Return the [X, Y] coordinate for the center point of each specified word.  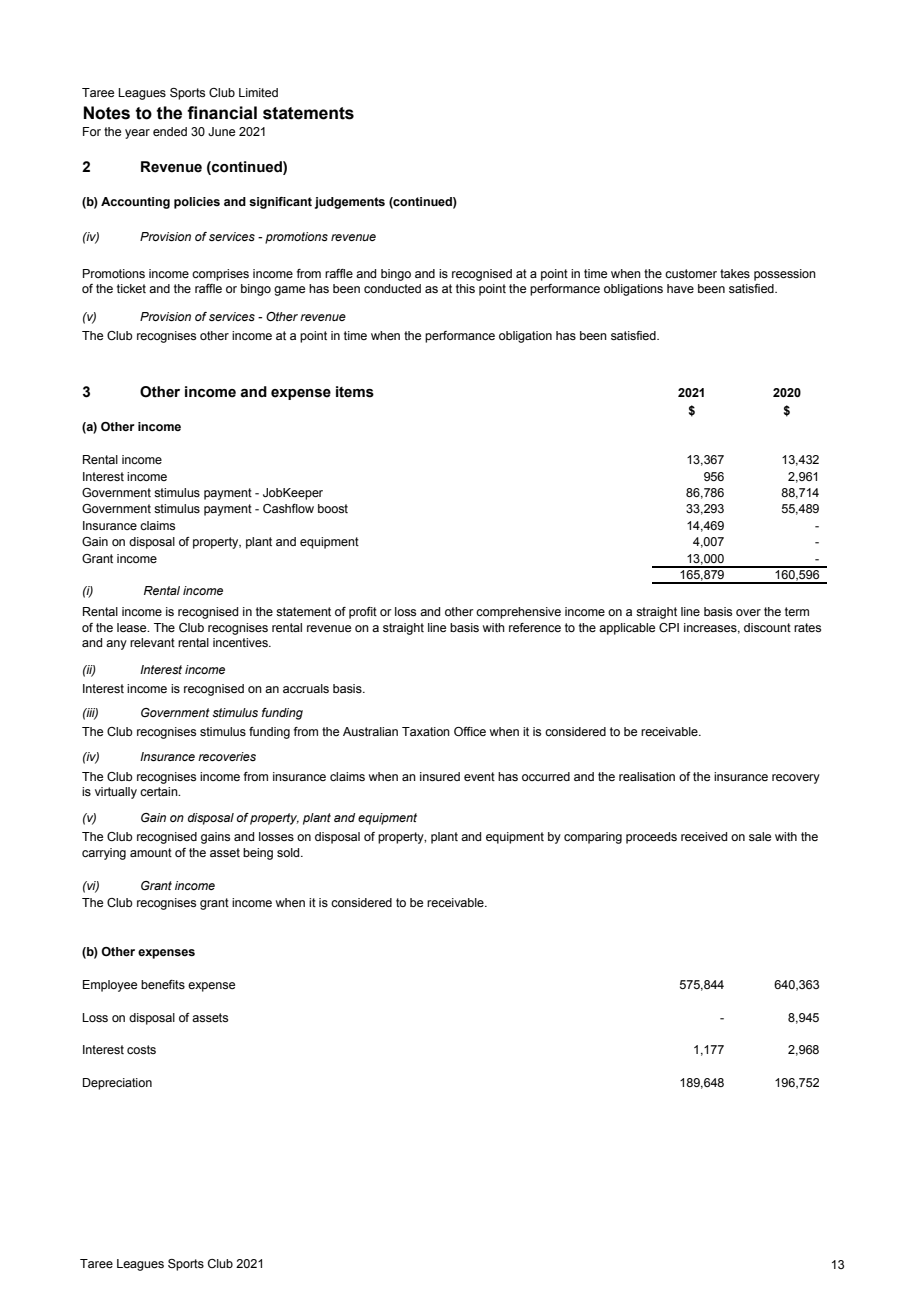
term [797, 611]
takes [735, 273]
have [680, 288]
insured [440, 776]
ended [170, 131]
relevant [152, 642]
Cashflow [288, 508]
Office [470, 731]
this [465, 288]
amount [151, 852]
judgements [350, 203]
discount [767, 627]
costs [141, 1049]
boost [333, 508]
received [704, 836]
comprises [220, 275]
